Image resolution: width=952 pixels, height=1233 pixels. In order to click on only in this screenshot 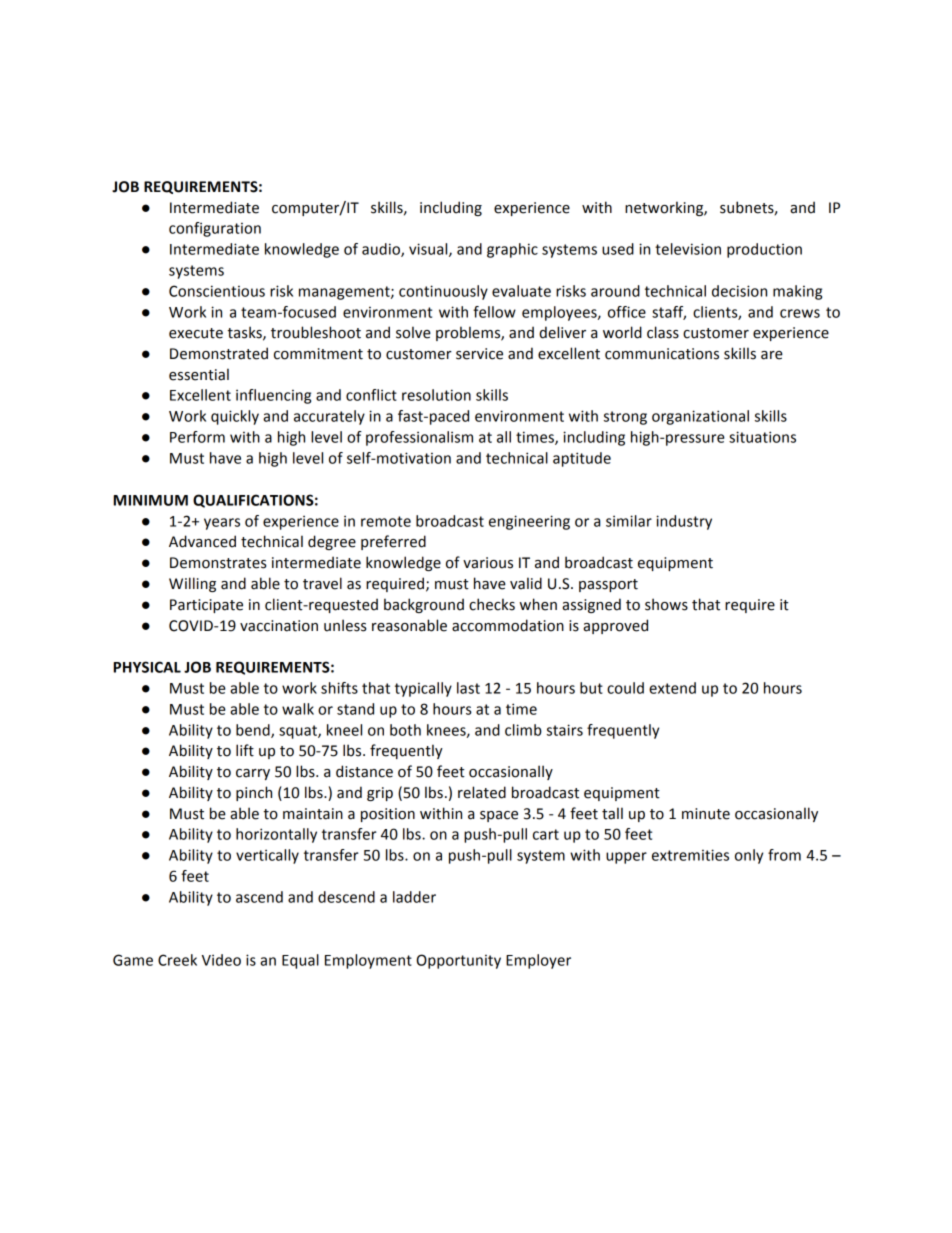, I will do `click(749, 856)`.
